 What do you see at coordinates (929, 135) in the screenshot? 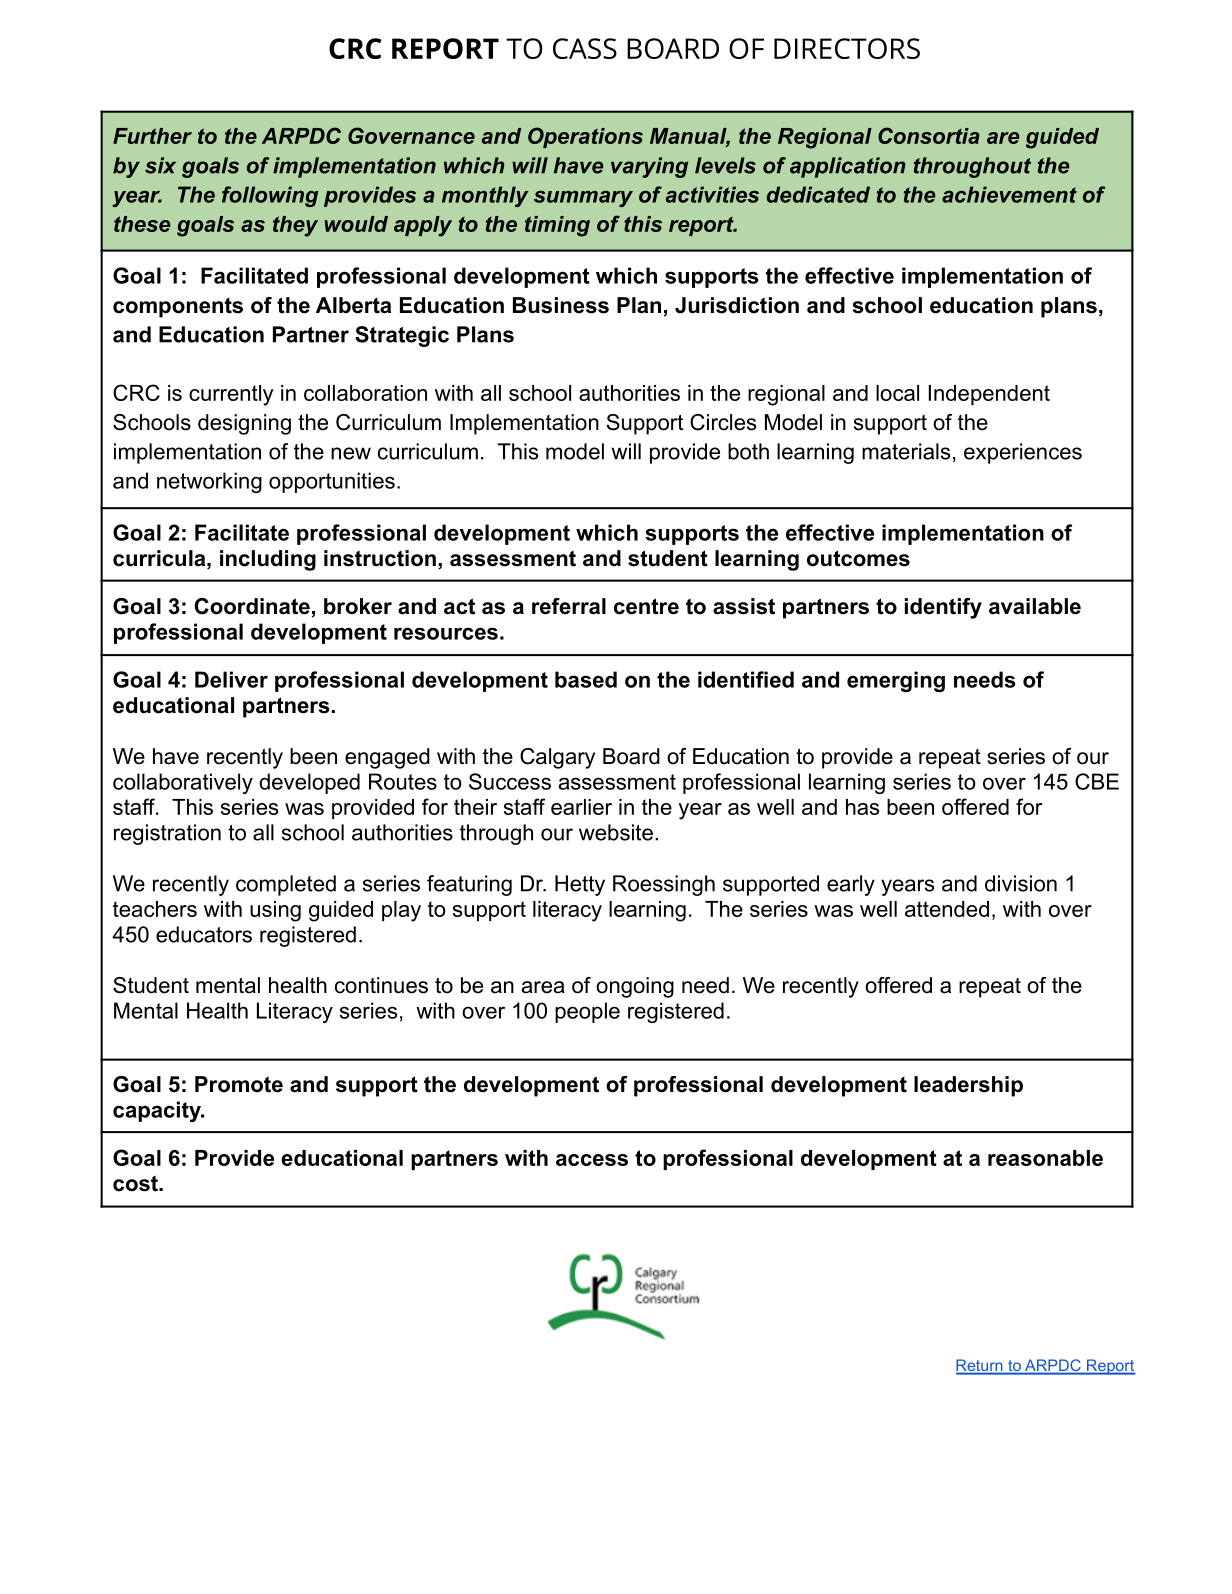
I see `Consortia` at bounding box center [929, 135].
